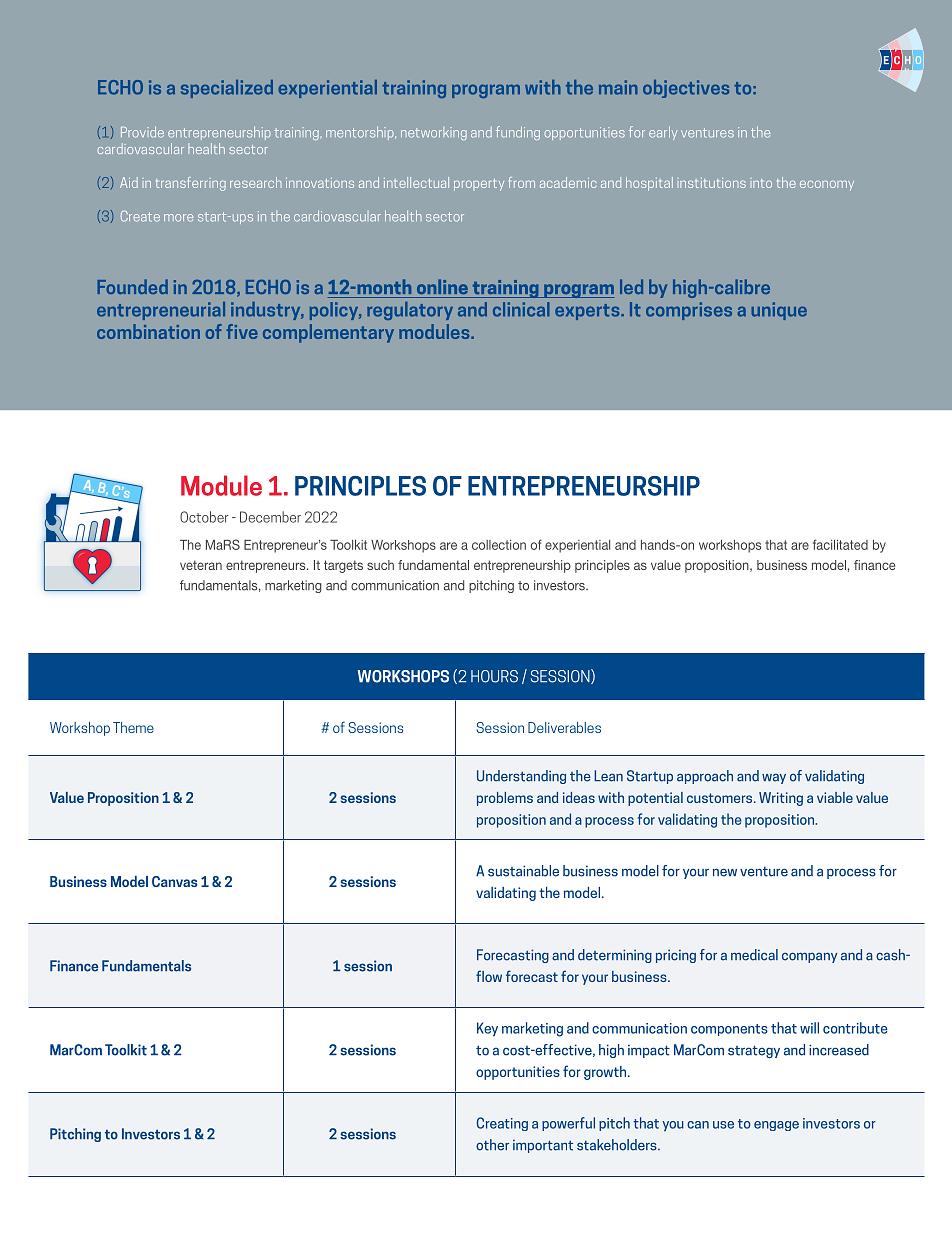 The image size is (952, 1233). I want to click on other, so click(492, 1145).
